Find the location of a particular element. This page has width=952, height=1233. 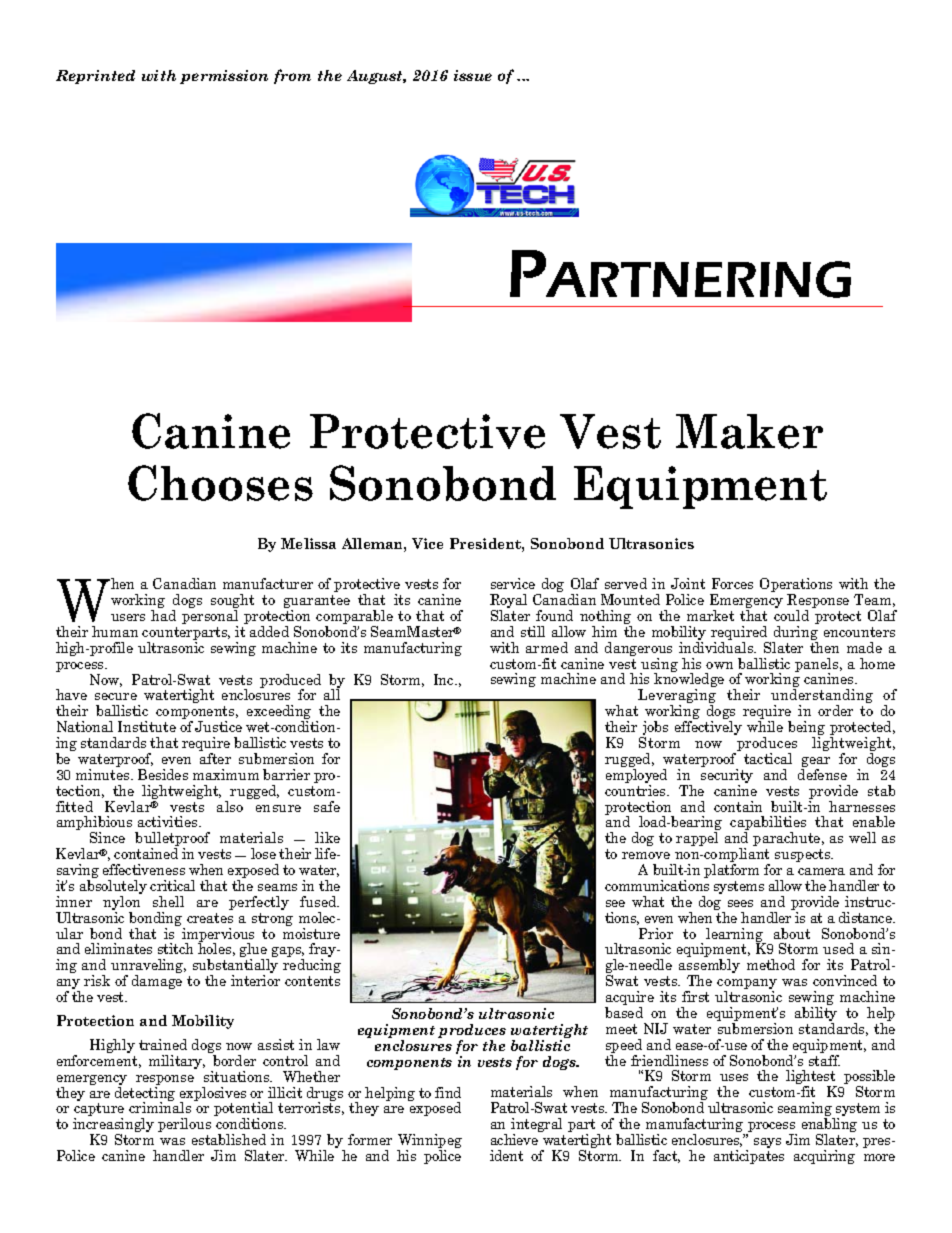

could is located at coordinates (791, 615).
